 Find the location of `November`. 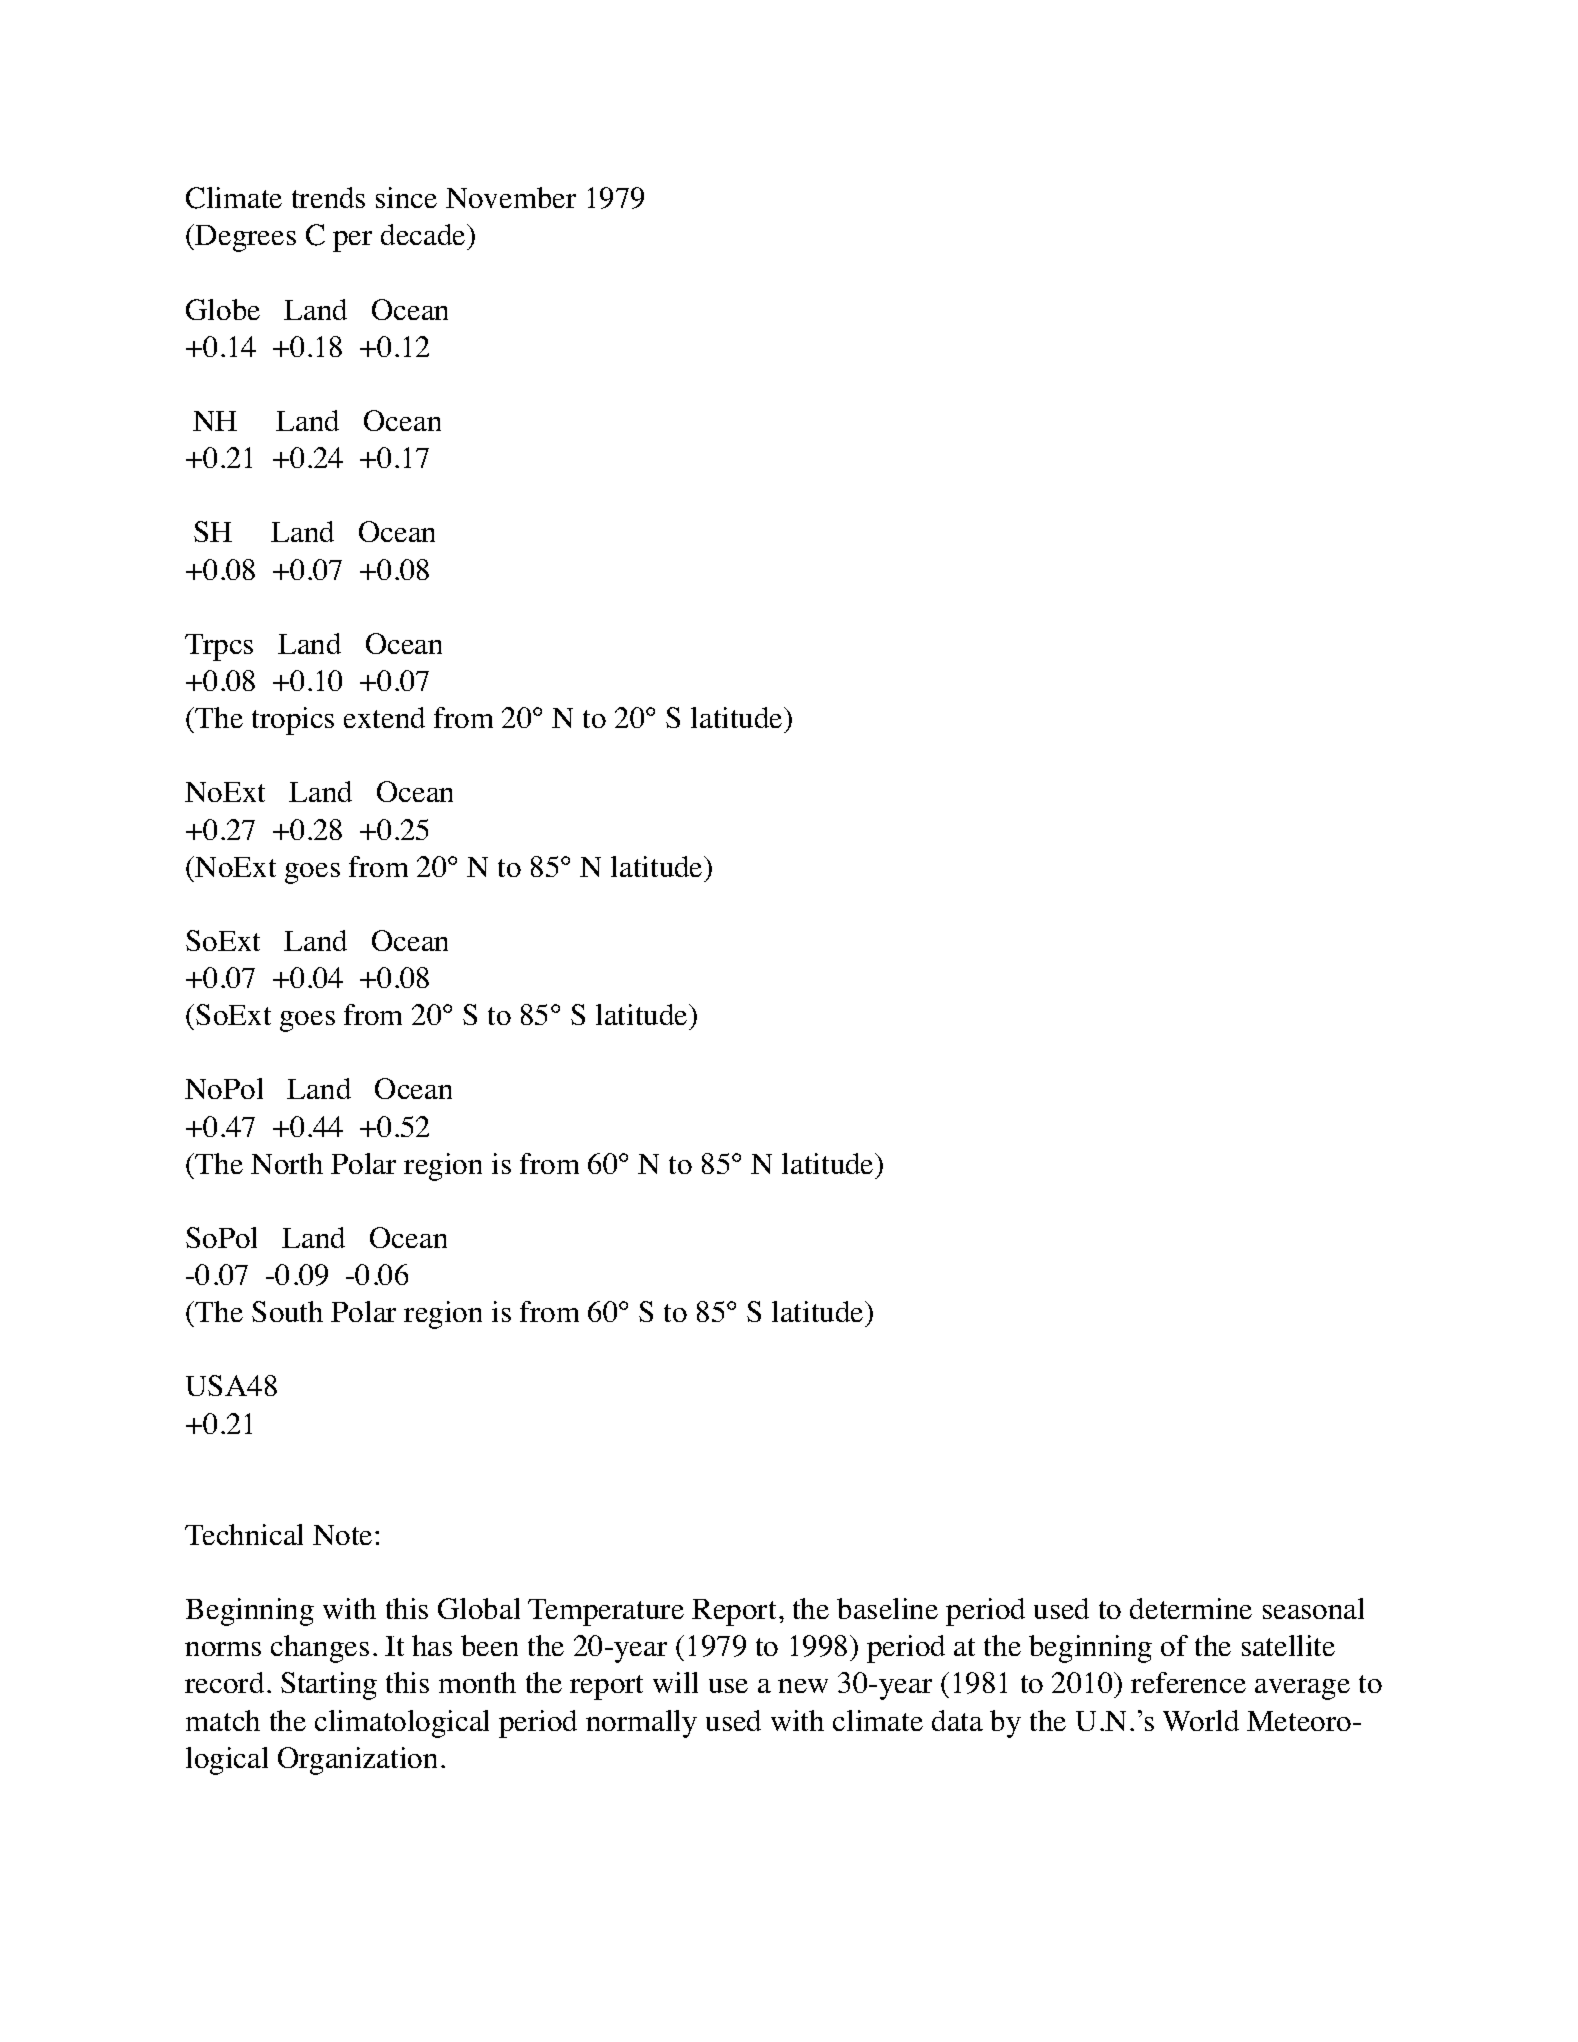

November is located at coordinates (511, 197).
